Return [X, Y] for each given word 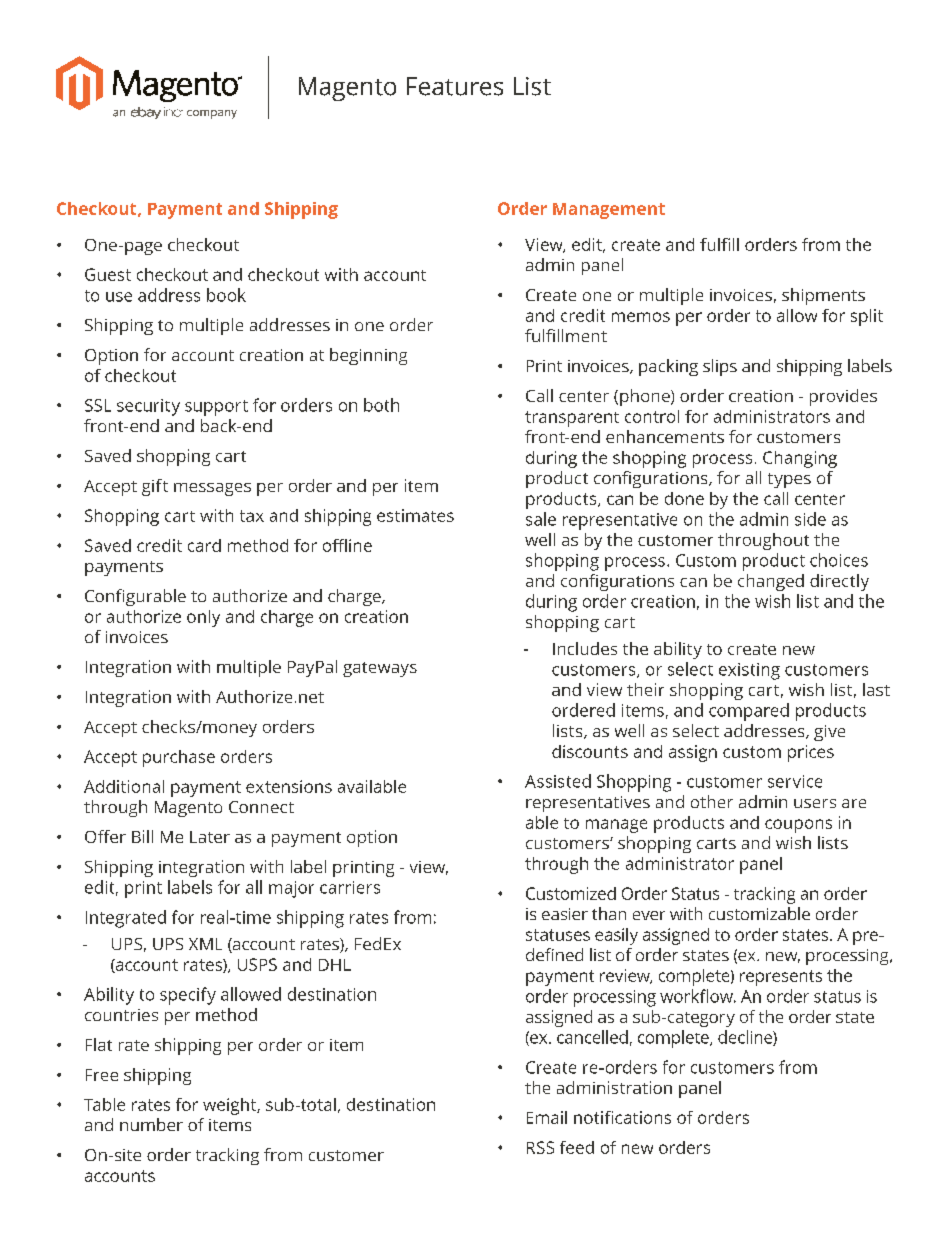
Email [547, 1117]
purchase [179, 758]
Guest [108, 274]
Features [455, 86]
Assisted [558, 781]
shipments [823, 296]
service [795, 781]
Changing [800, 459]
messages [212, 489]
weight [230, 1106]
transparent [572, 419]
